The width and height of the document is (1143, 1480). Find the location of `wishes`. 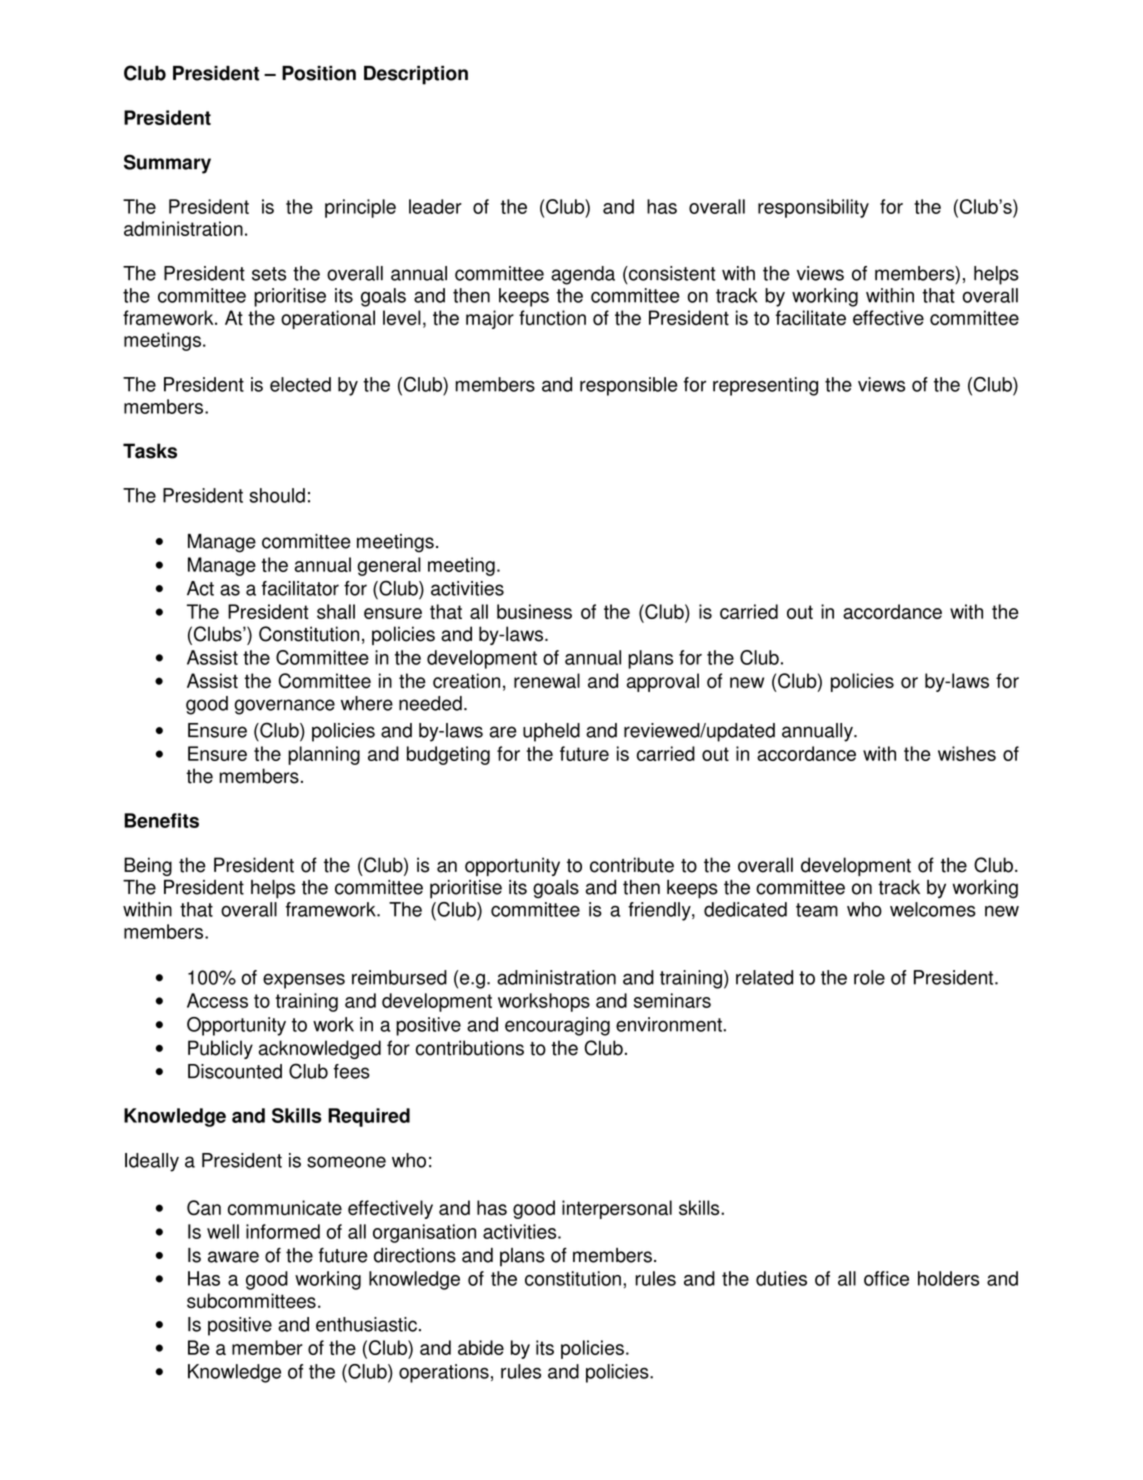

wishes is located at coordinates (967, 753).
